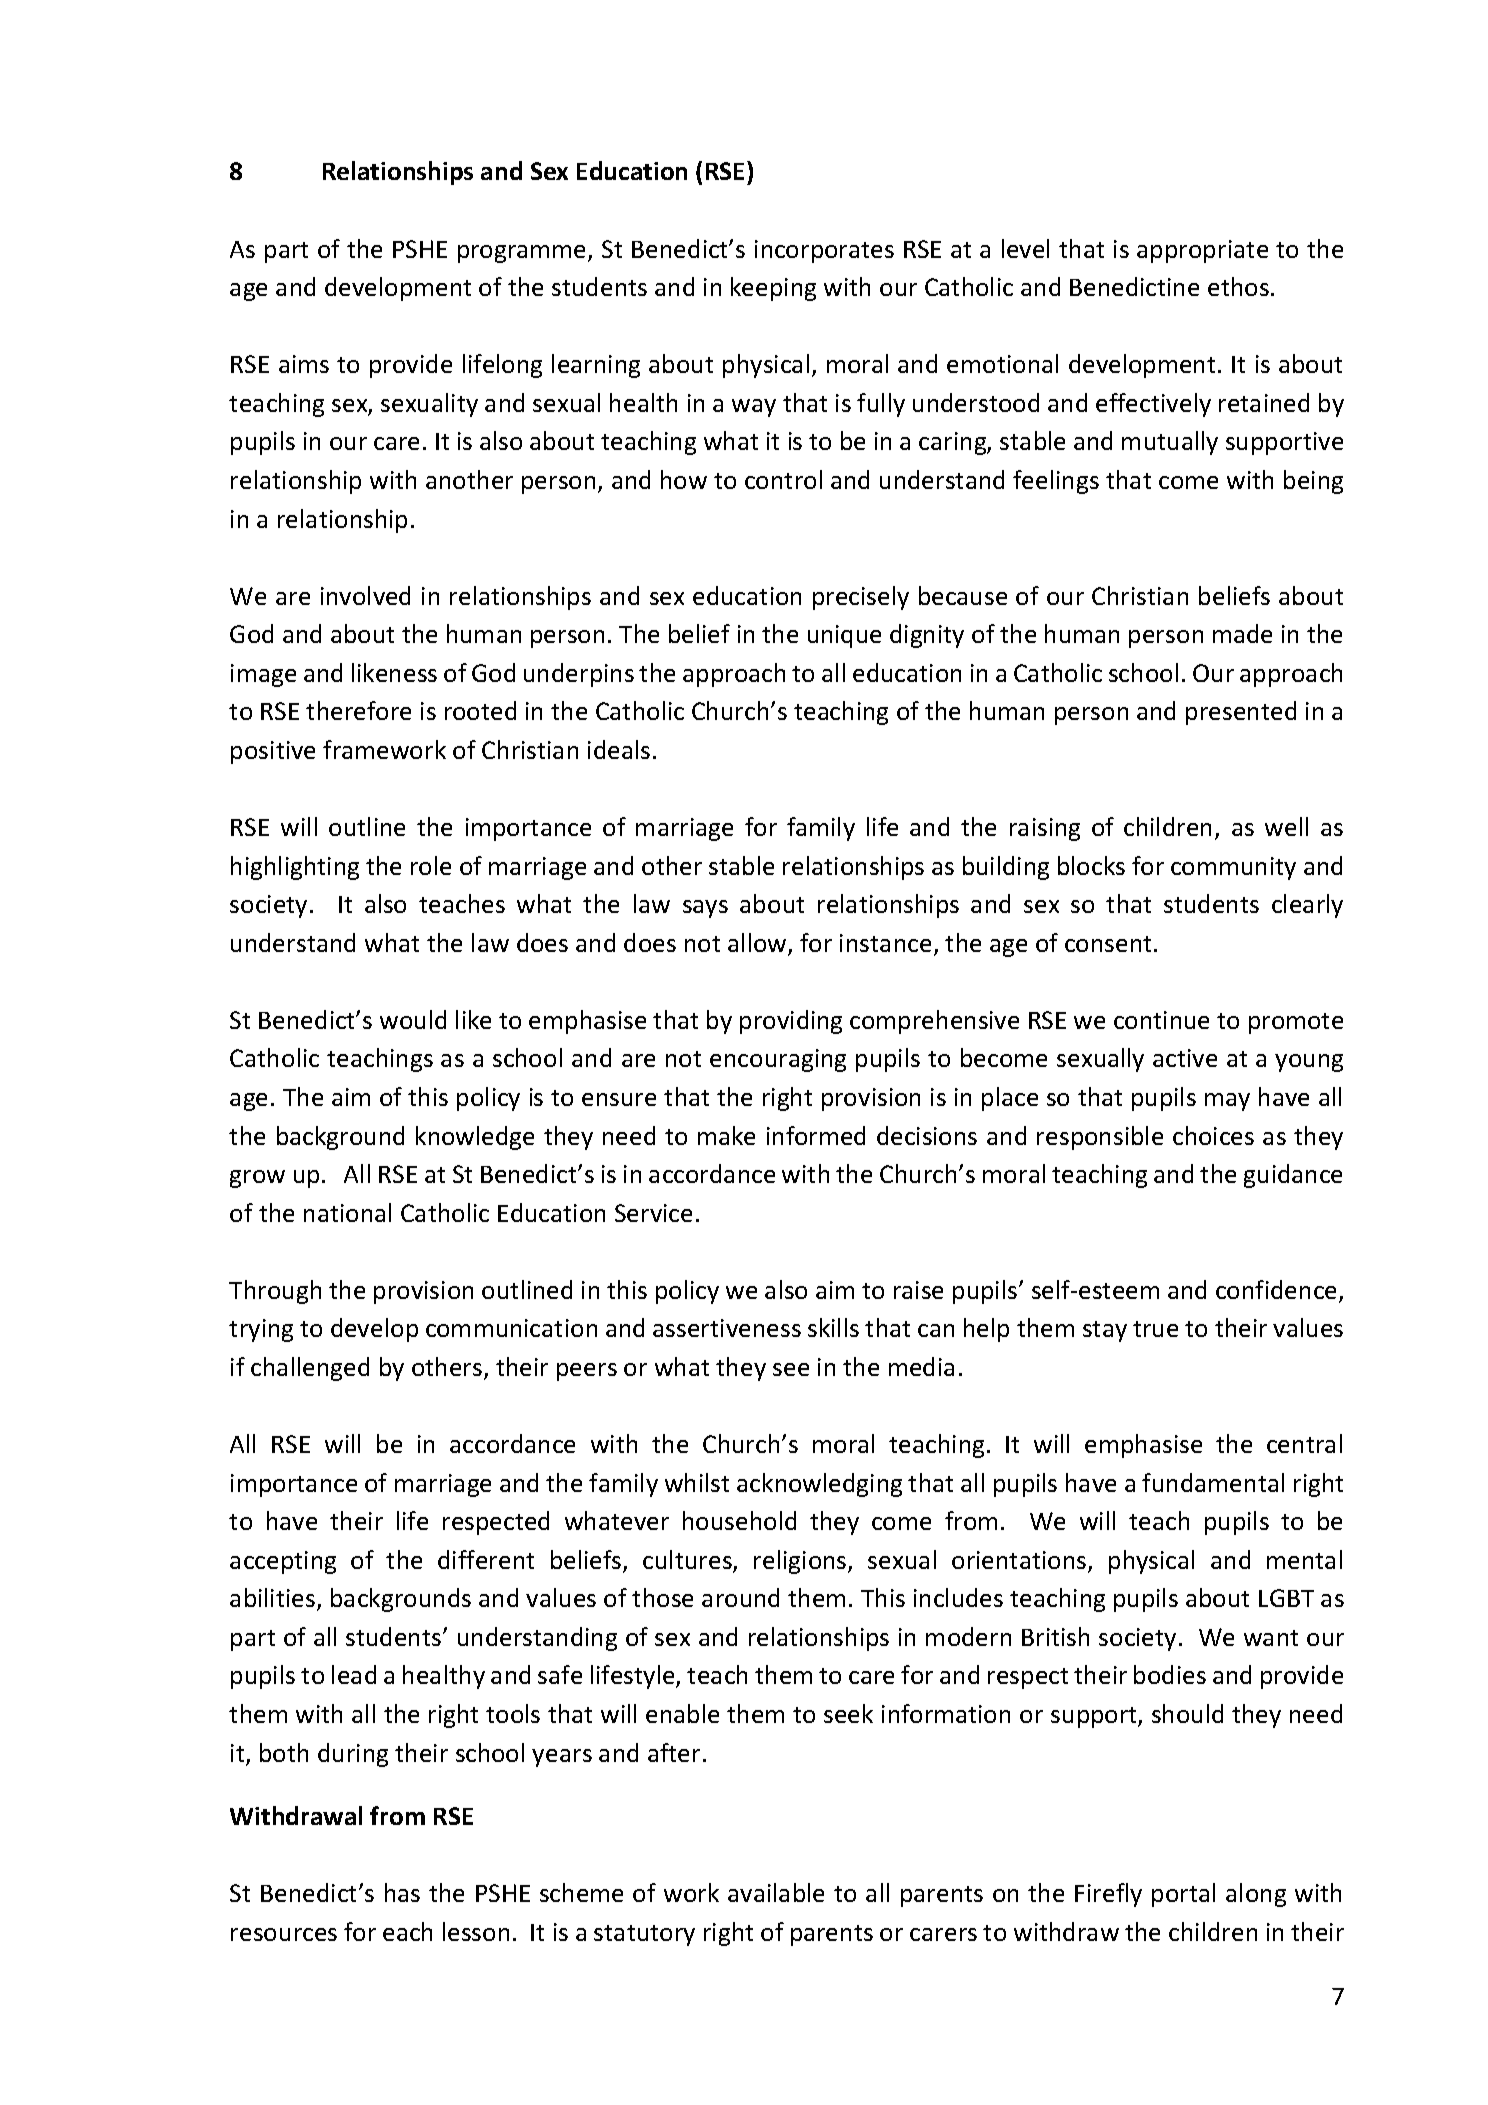 This screenshot has width=1488, height=2105. I want to click on community, so click(1233, 868).
